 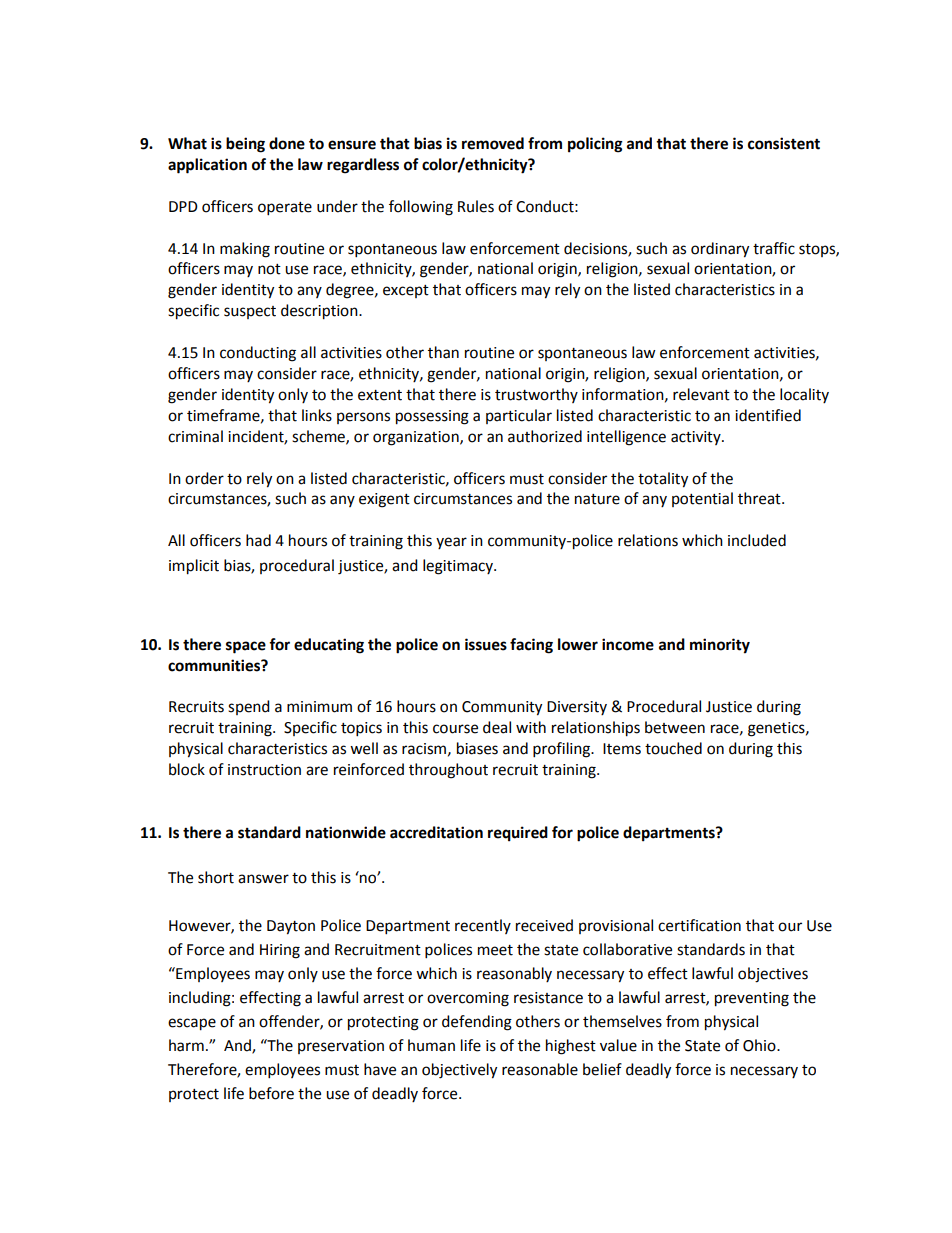 What do you see at coordinates (271, 1093) in the screenshot?
I see `before` at bounding box center [271, 1093].
